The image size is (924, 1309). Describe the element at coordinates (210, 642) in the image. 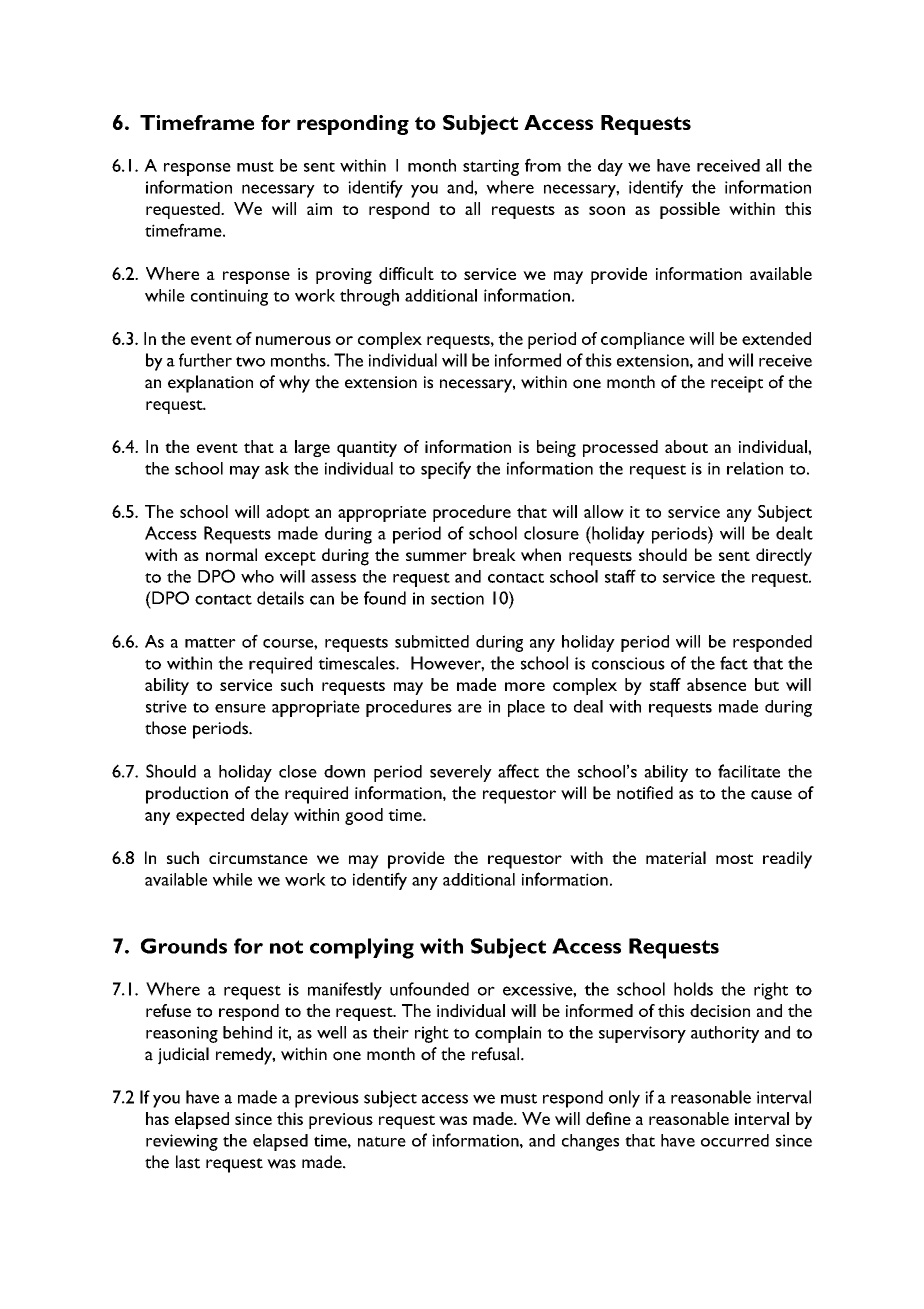

I see `matter` at that location.
